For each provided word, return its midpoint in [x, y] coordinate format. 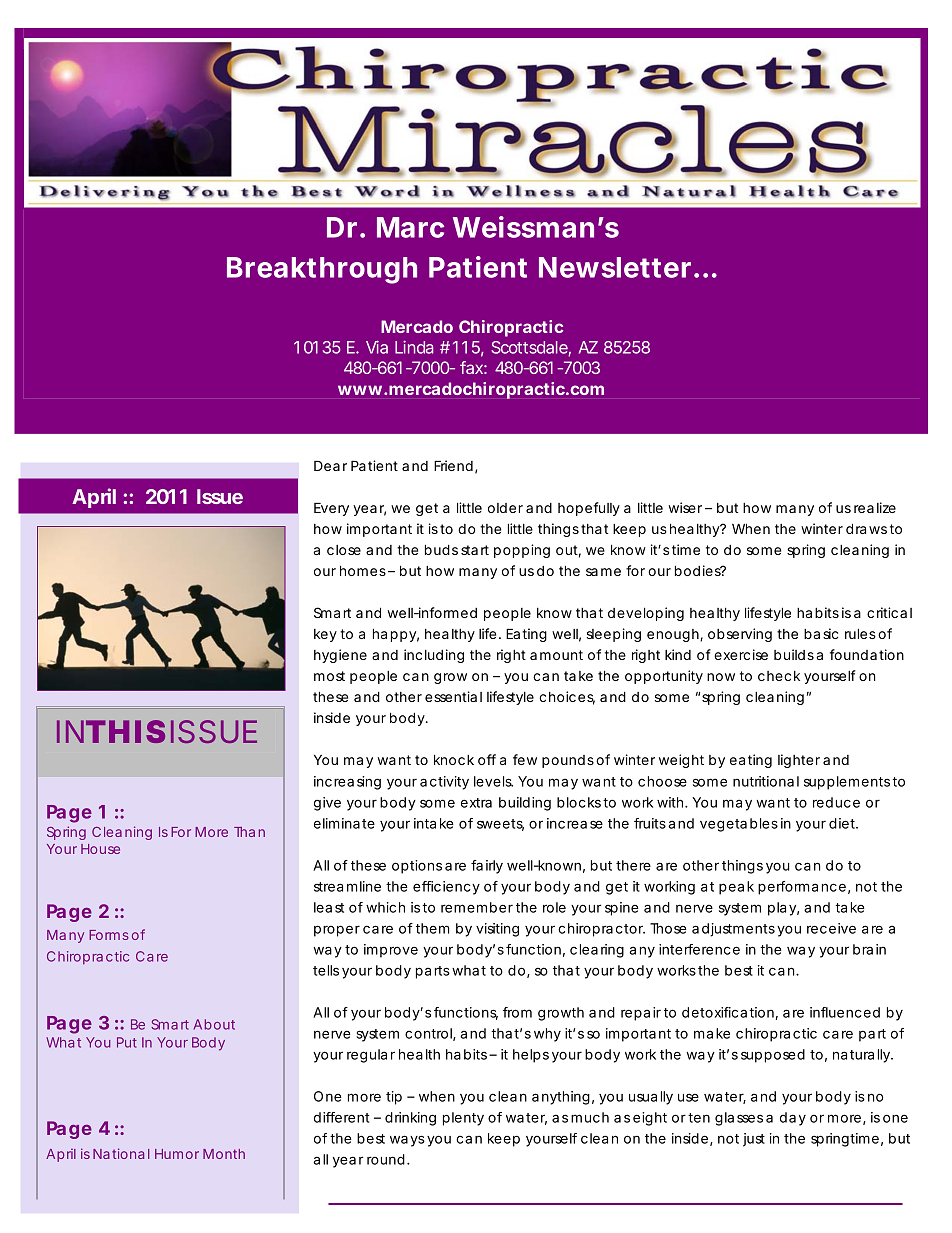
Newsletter [617, 267]
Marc [410, 227]
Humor [177, 1154]
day [793, 1119]
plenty [463, 1119]
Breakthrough [322, 270]
